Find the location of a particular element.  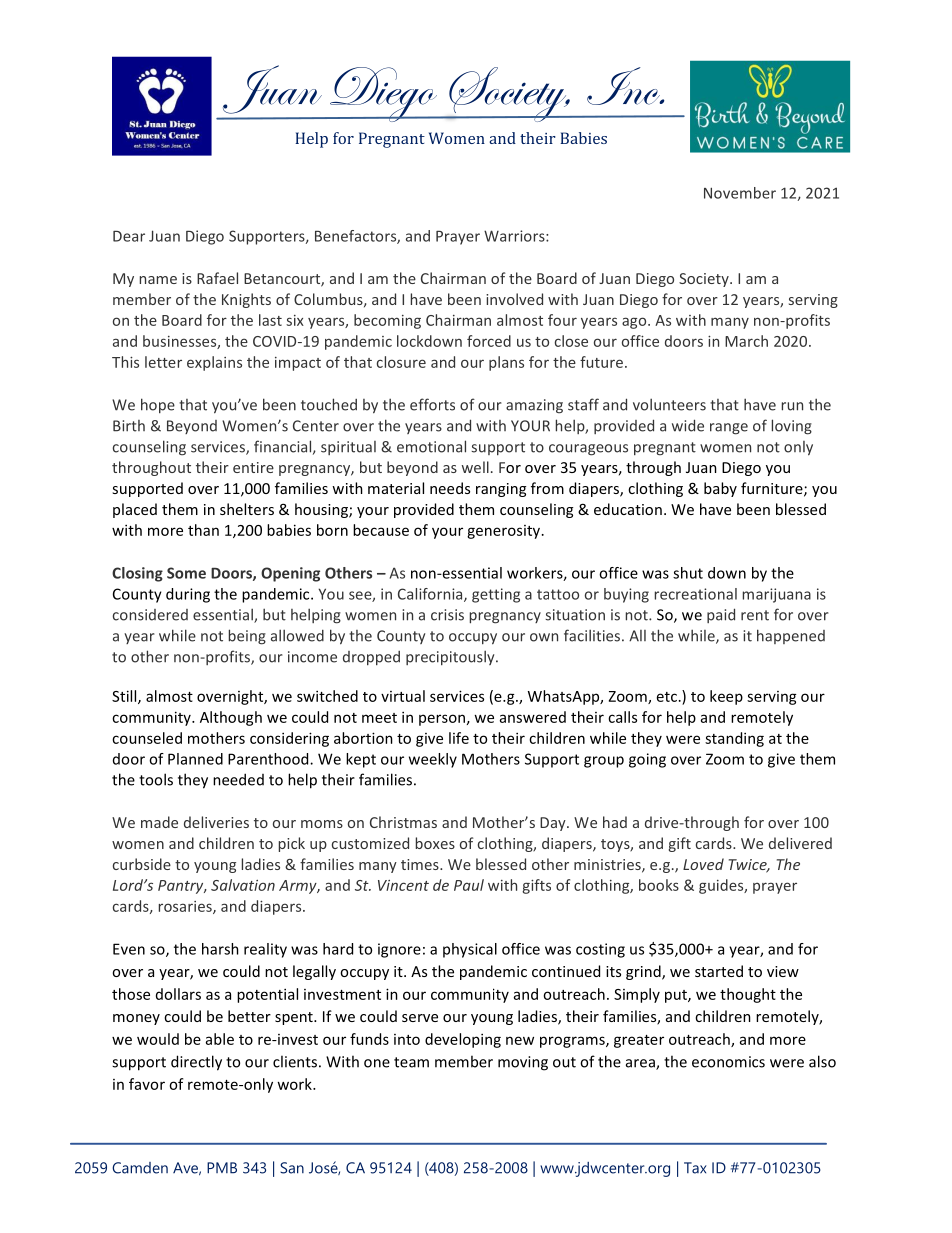

precipitously is located at coordinates (451, 657).
